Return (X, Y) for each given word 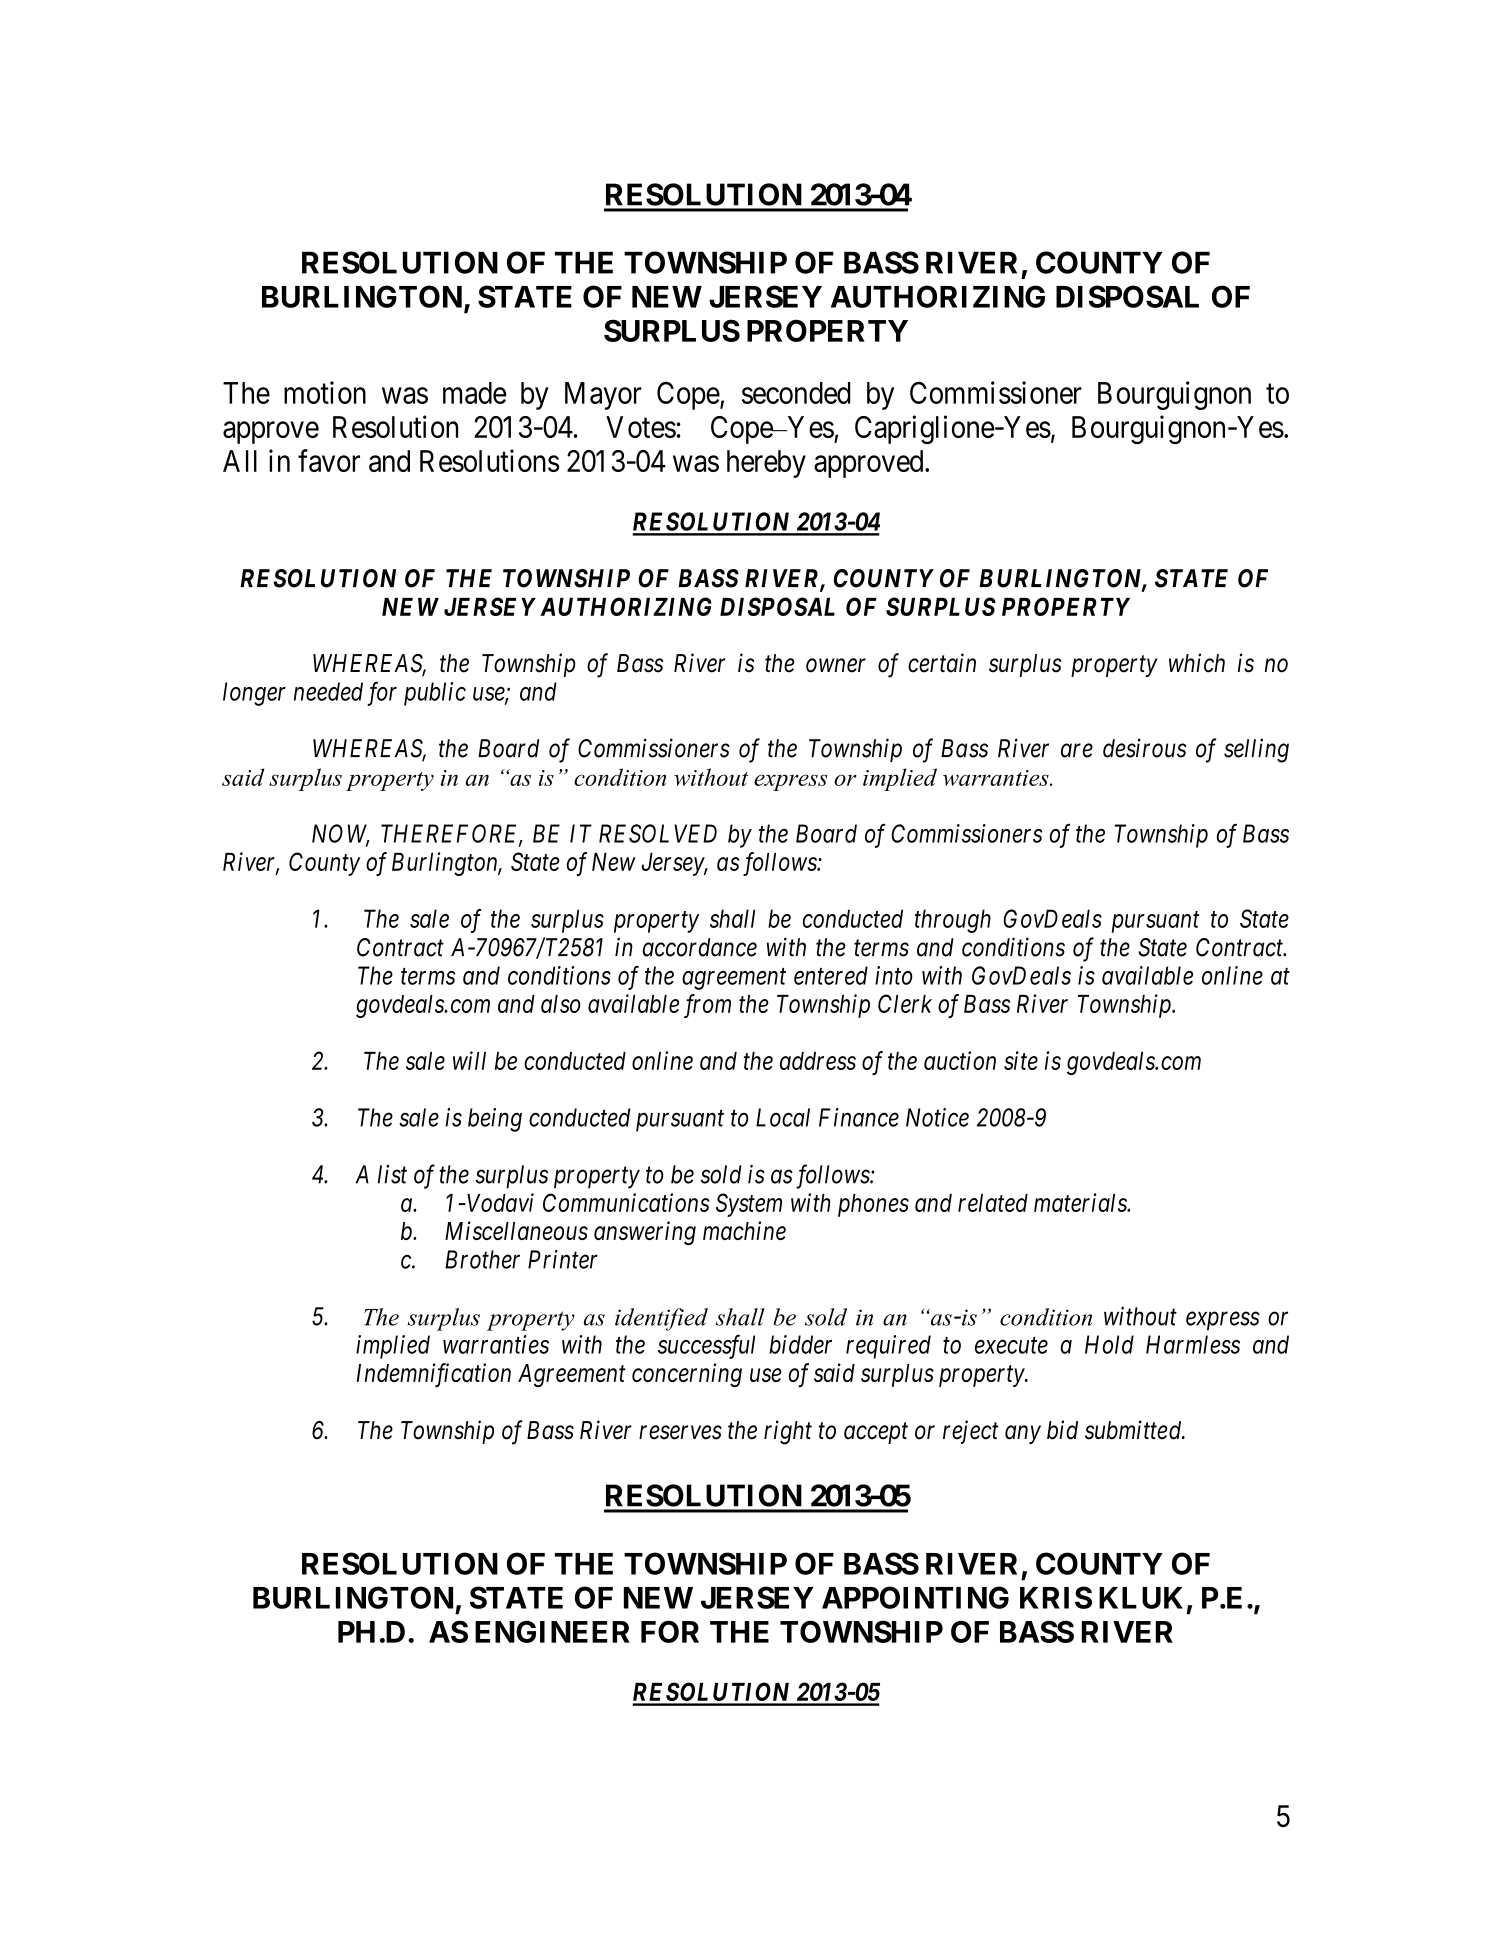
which (1197, 663)
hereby (766, 464)
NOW (341, 834)
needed (328, 691)
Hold (1109, 1344)
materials (1081, 1202)
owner (836, 666)
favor (329, 460)
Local (783, 1117)
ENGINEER (552, 1631)
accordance (700, 947)
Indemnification (434, 1375)
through (953, 921)
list (392, 1174)
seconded (796, 393)
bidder (800, 1344)
